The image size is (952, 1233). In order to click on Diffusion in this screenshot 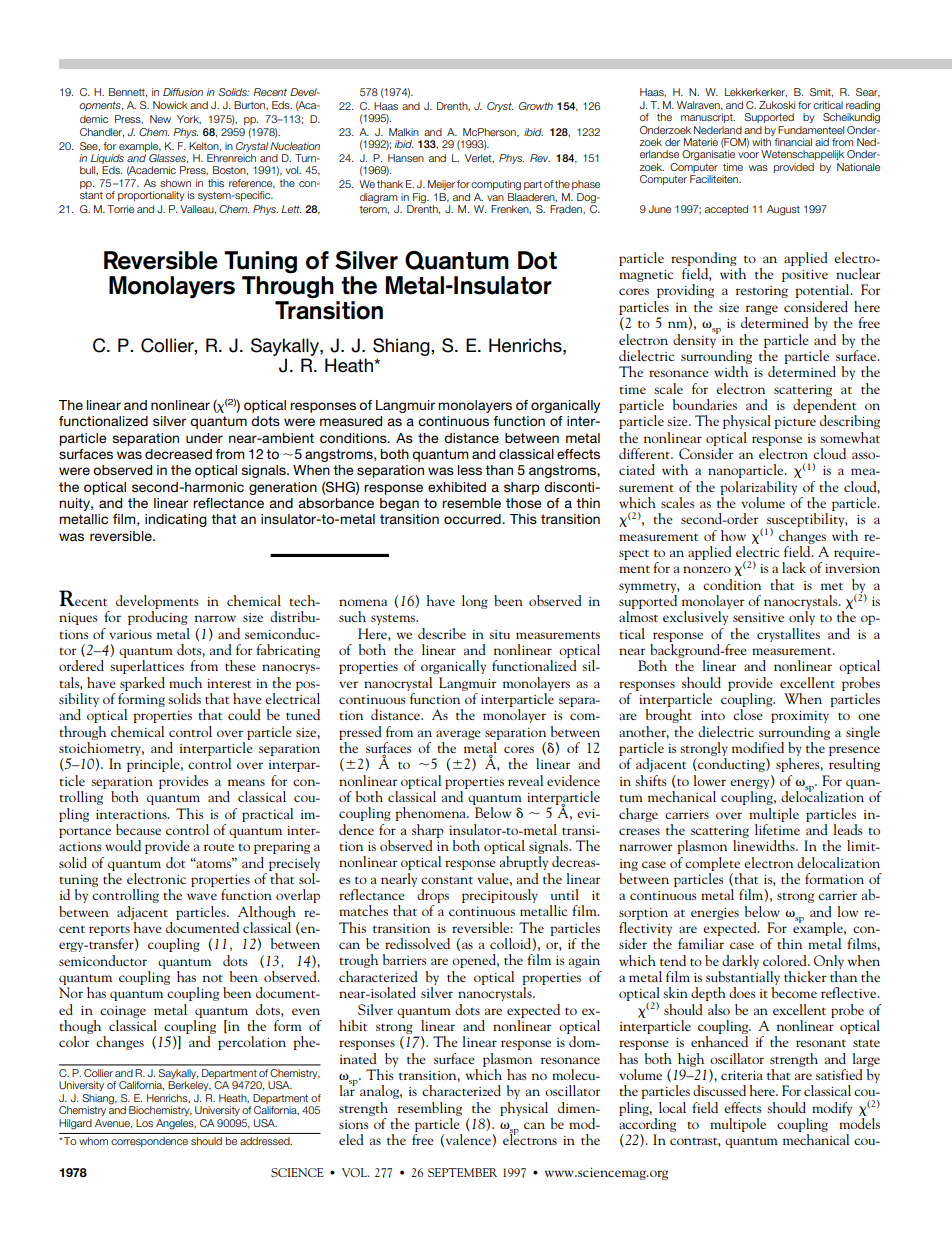, I will do `click(183, 92)`.
